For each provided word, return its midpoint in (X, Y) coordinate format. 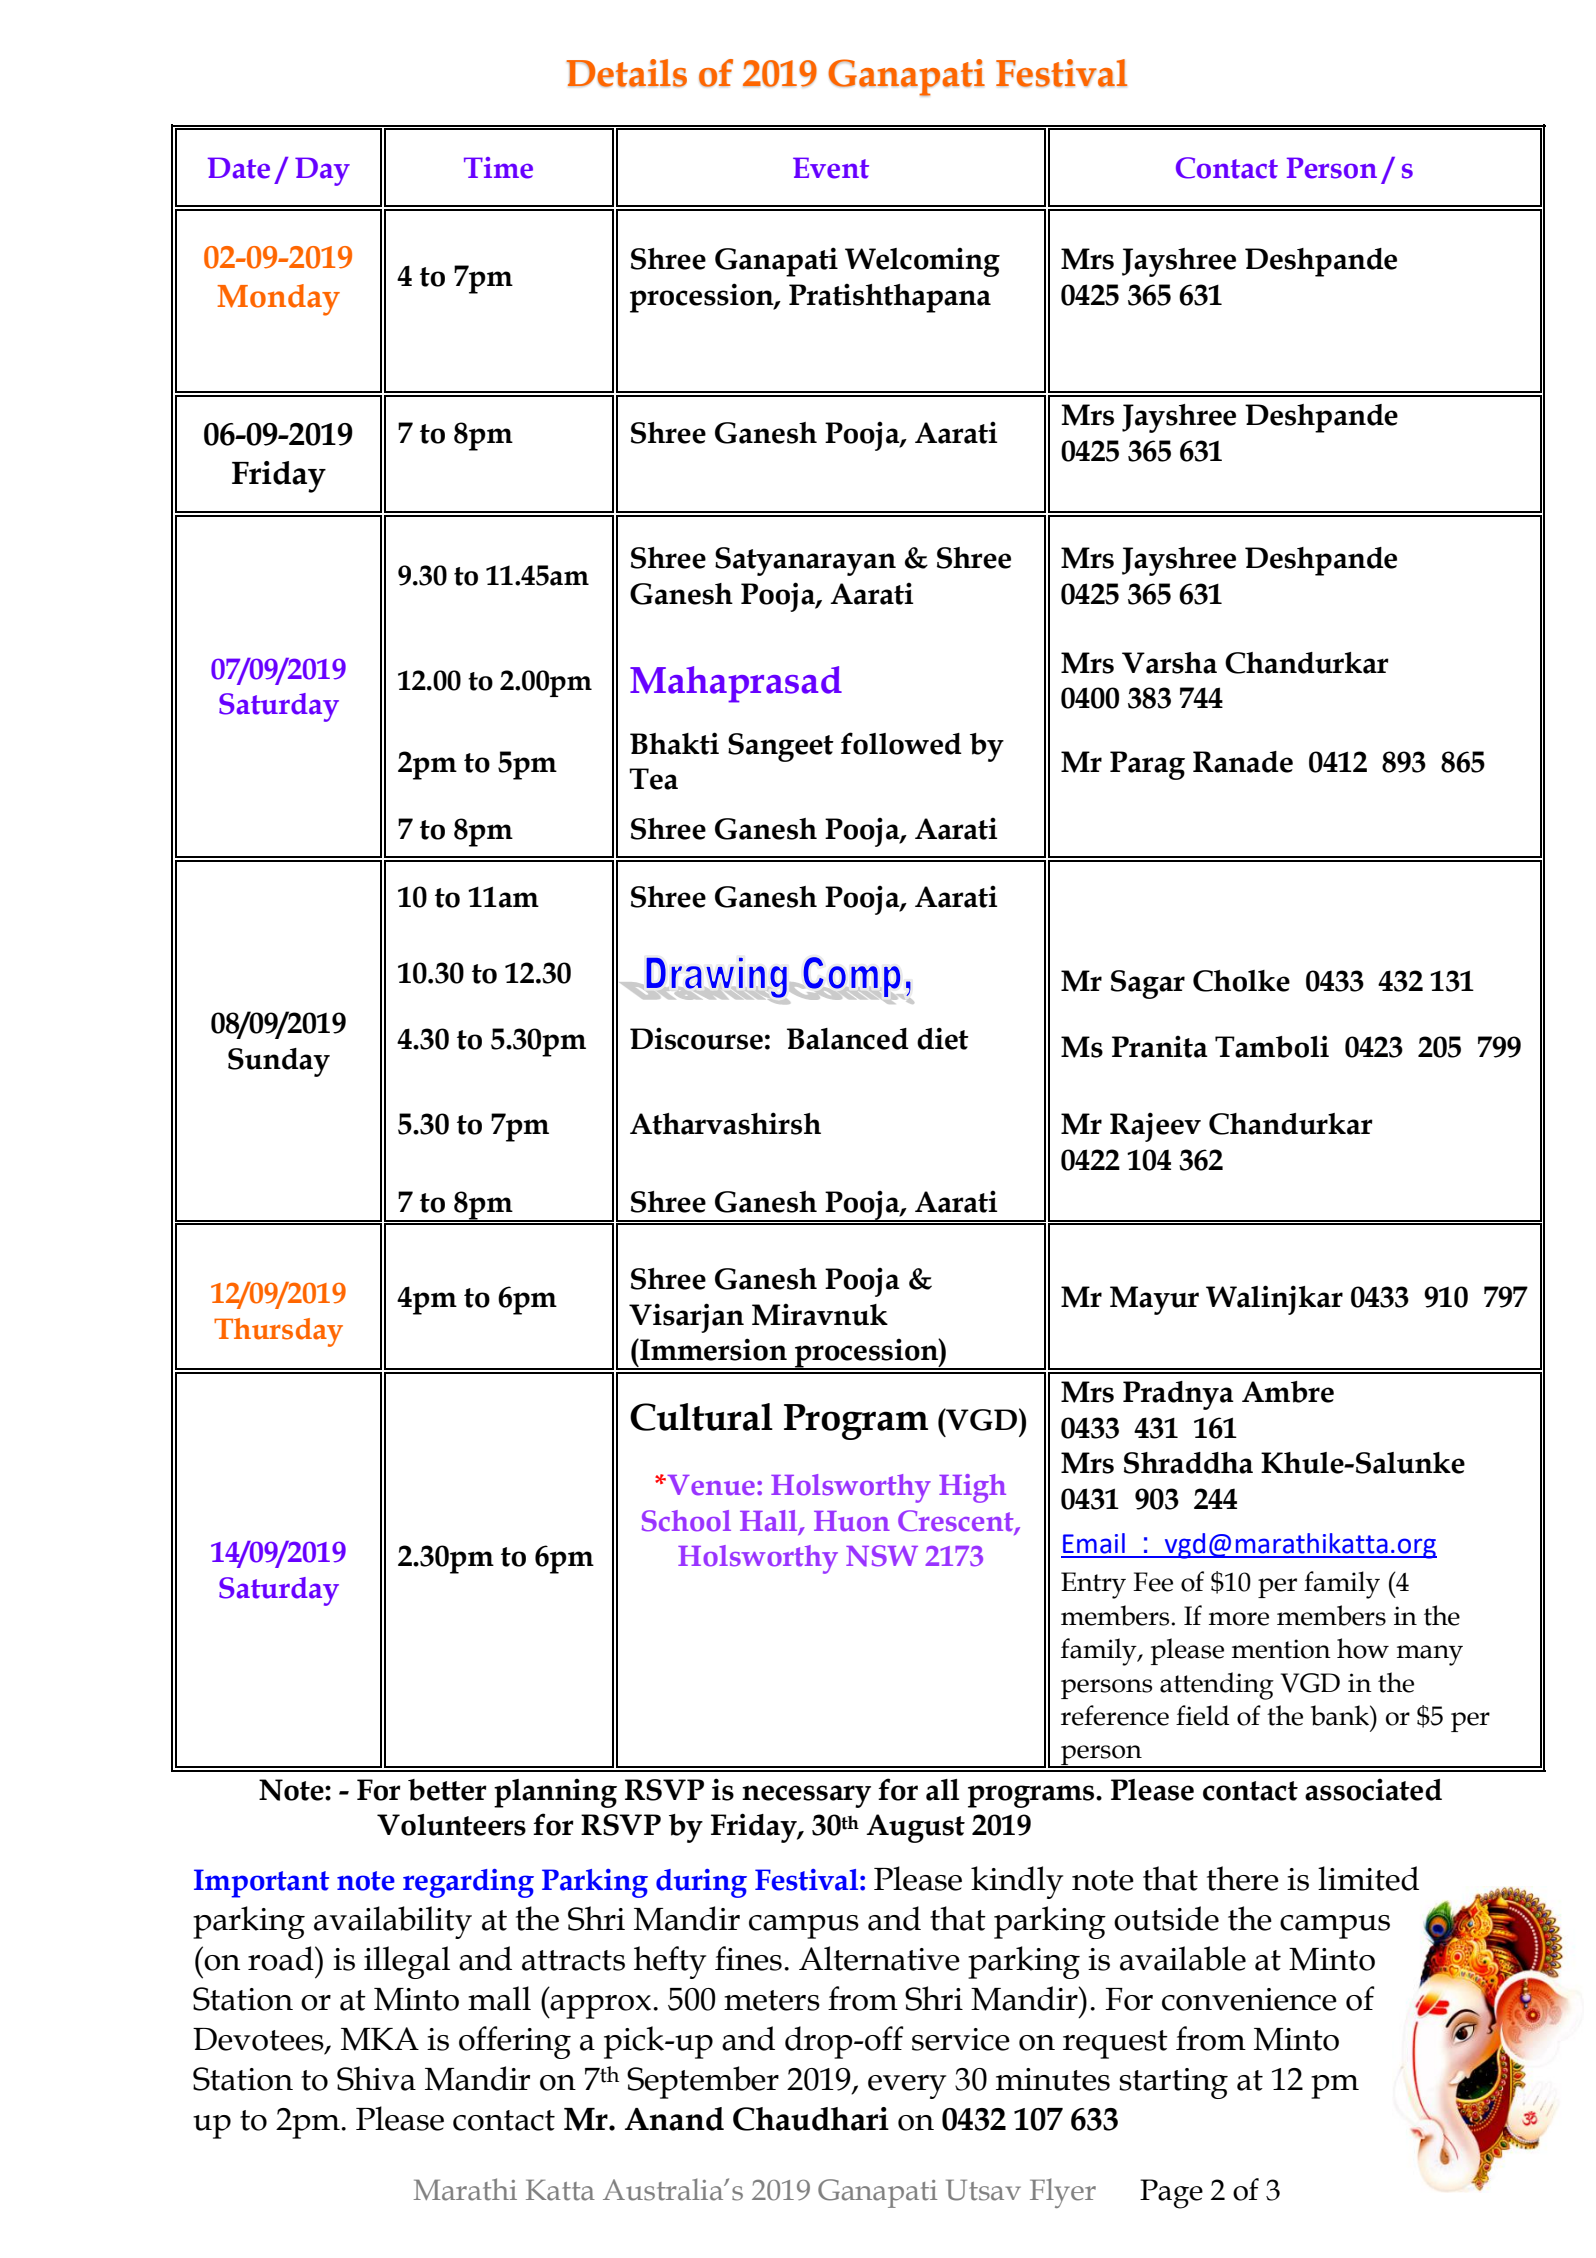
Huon (852, 1521)
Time (498, 168)
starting (1173, 2083)
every (907, 2087)
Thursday (278, 1332)
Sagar (1148, 984)
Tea (653, 779)
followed (901, 743)
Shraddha (1188, 1463)
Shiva (376, 2078)
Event (831, 168)
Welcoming (922, 262)
